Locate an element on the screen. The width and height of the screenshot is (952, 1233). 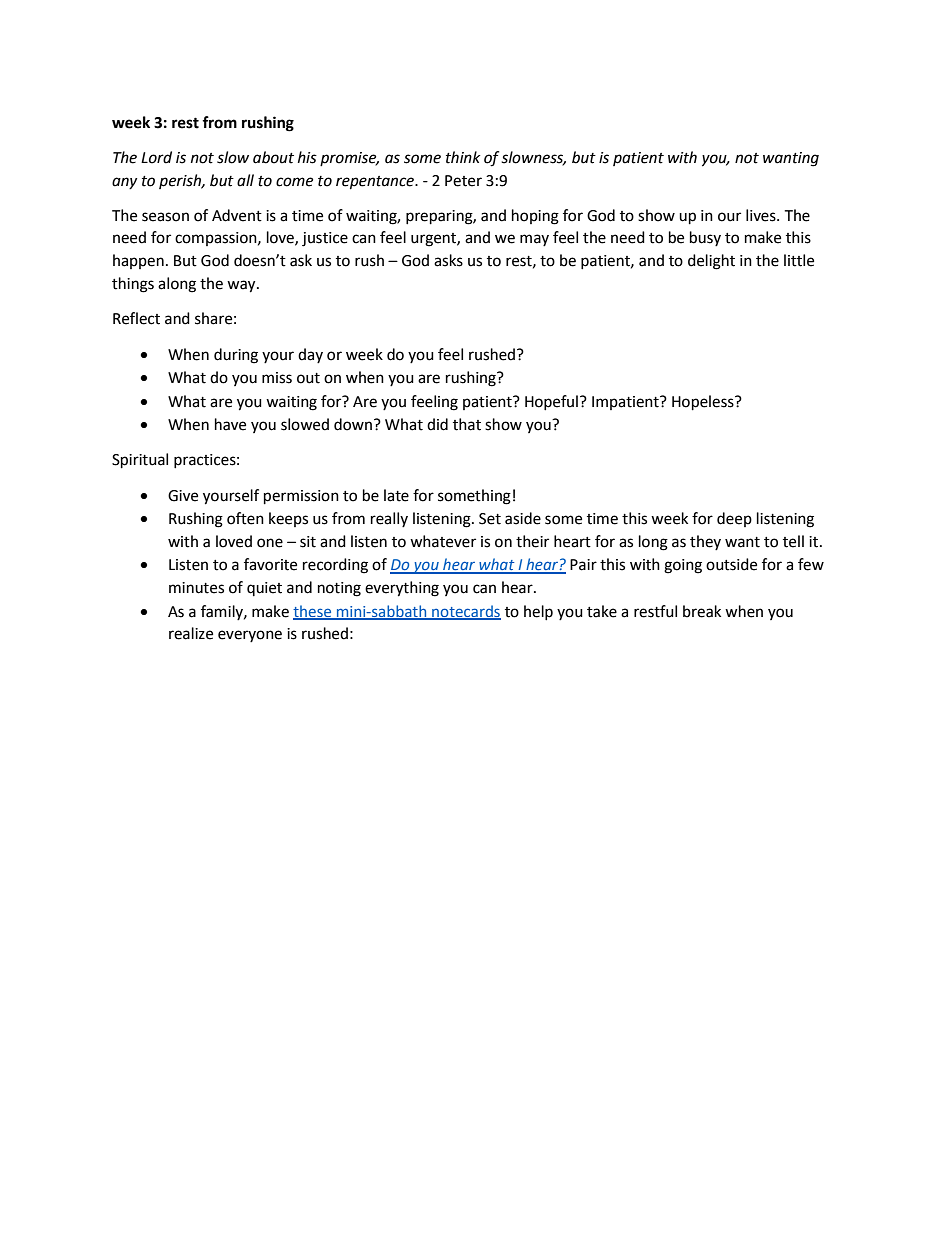
realize is located at coordinates (191, 633).
